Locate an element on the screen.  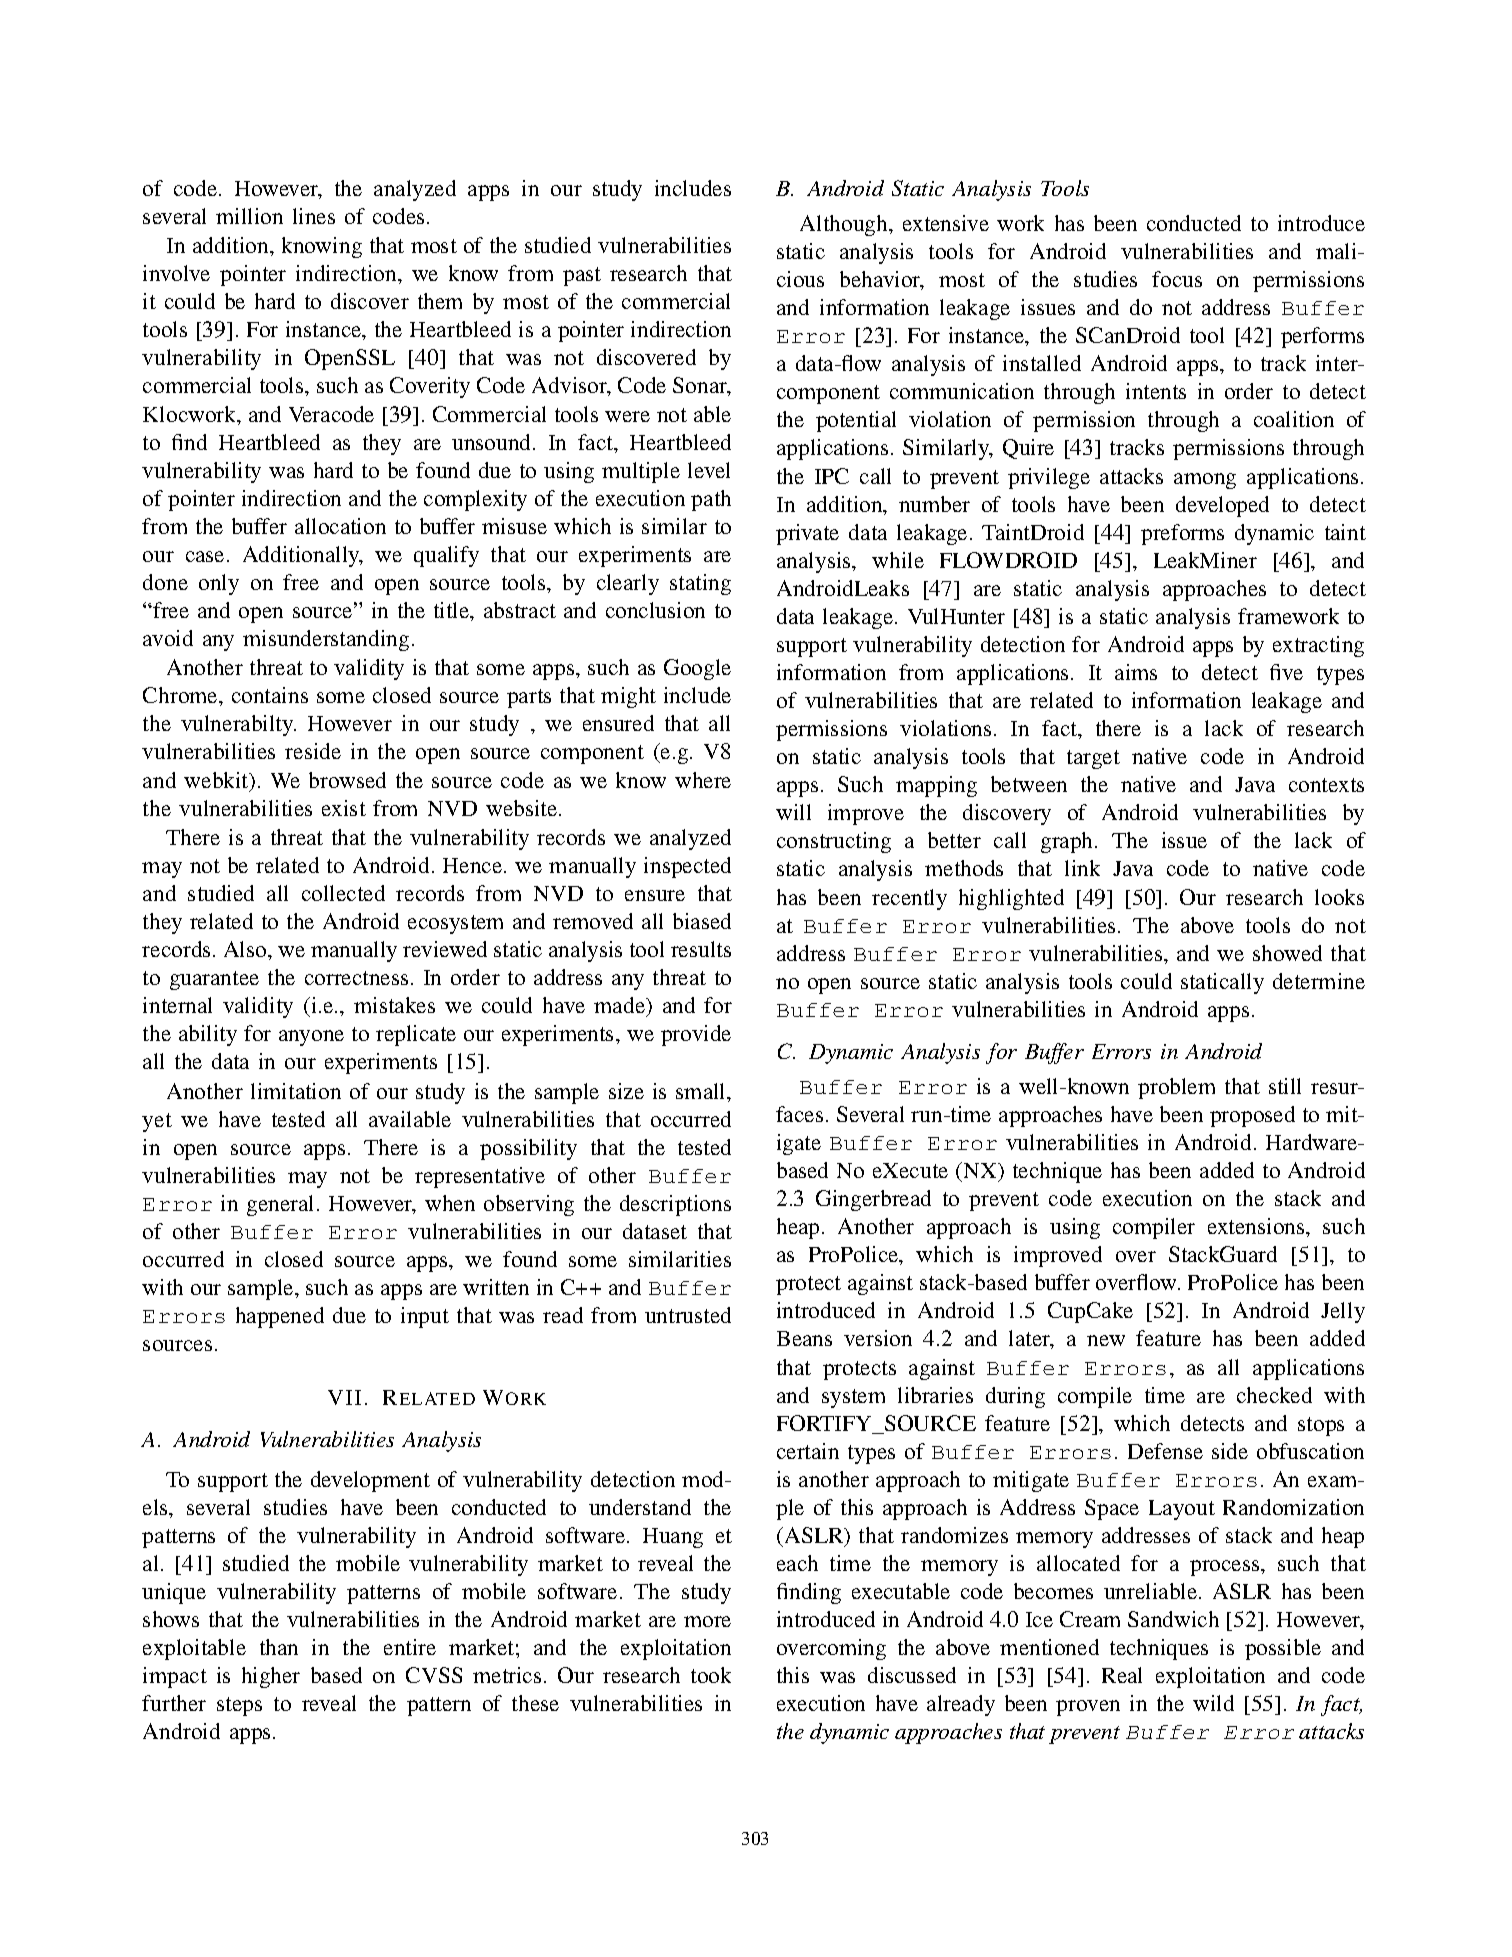
will is located at coordinates (793, 812).
